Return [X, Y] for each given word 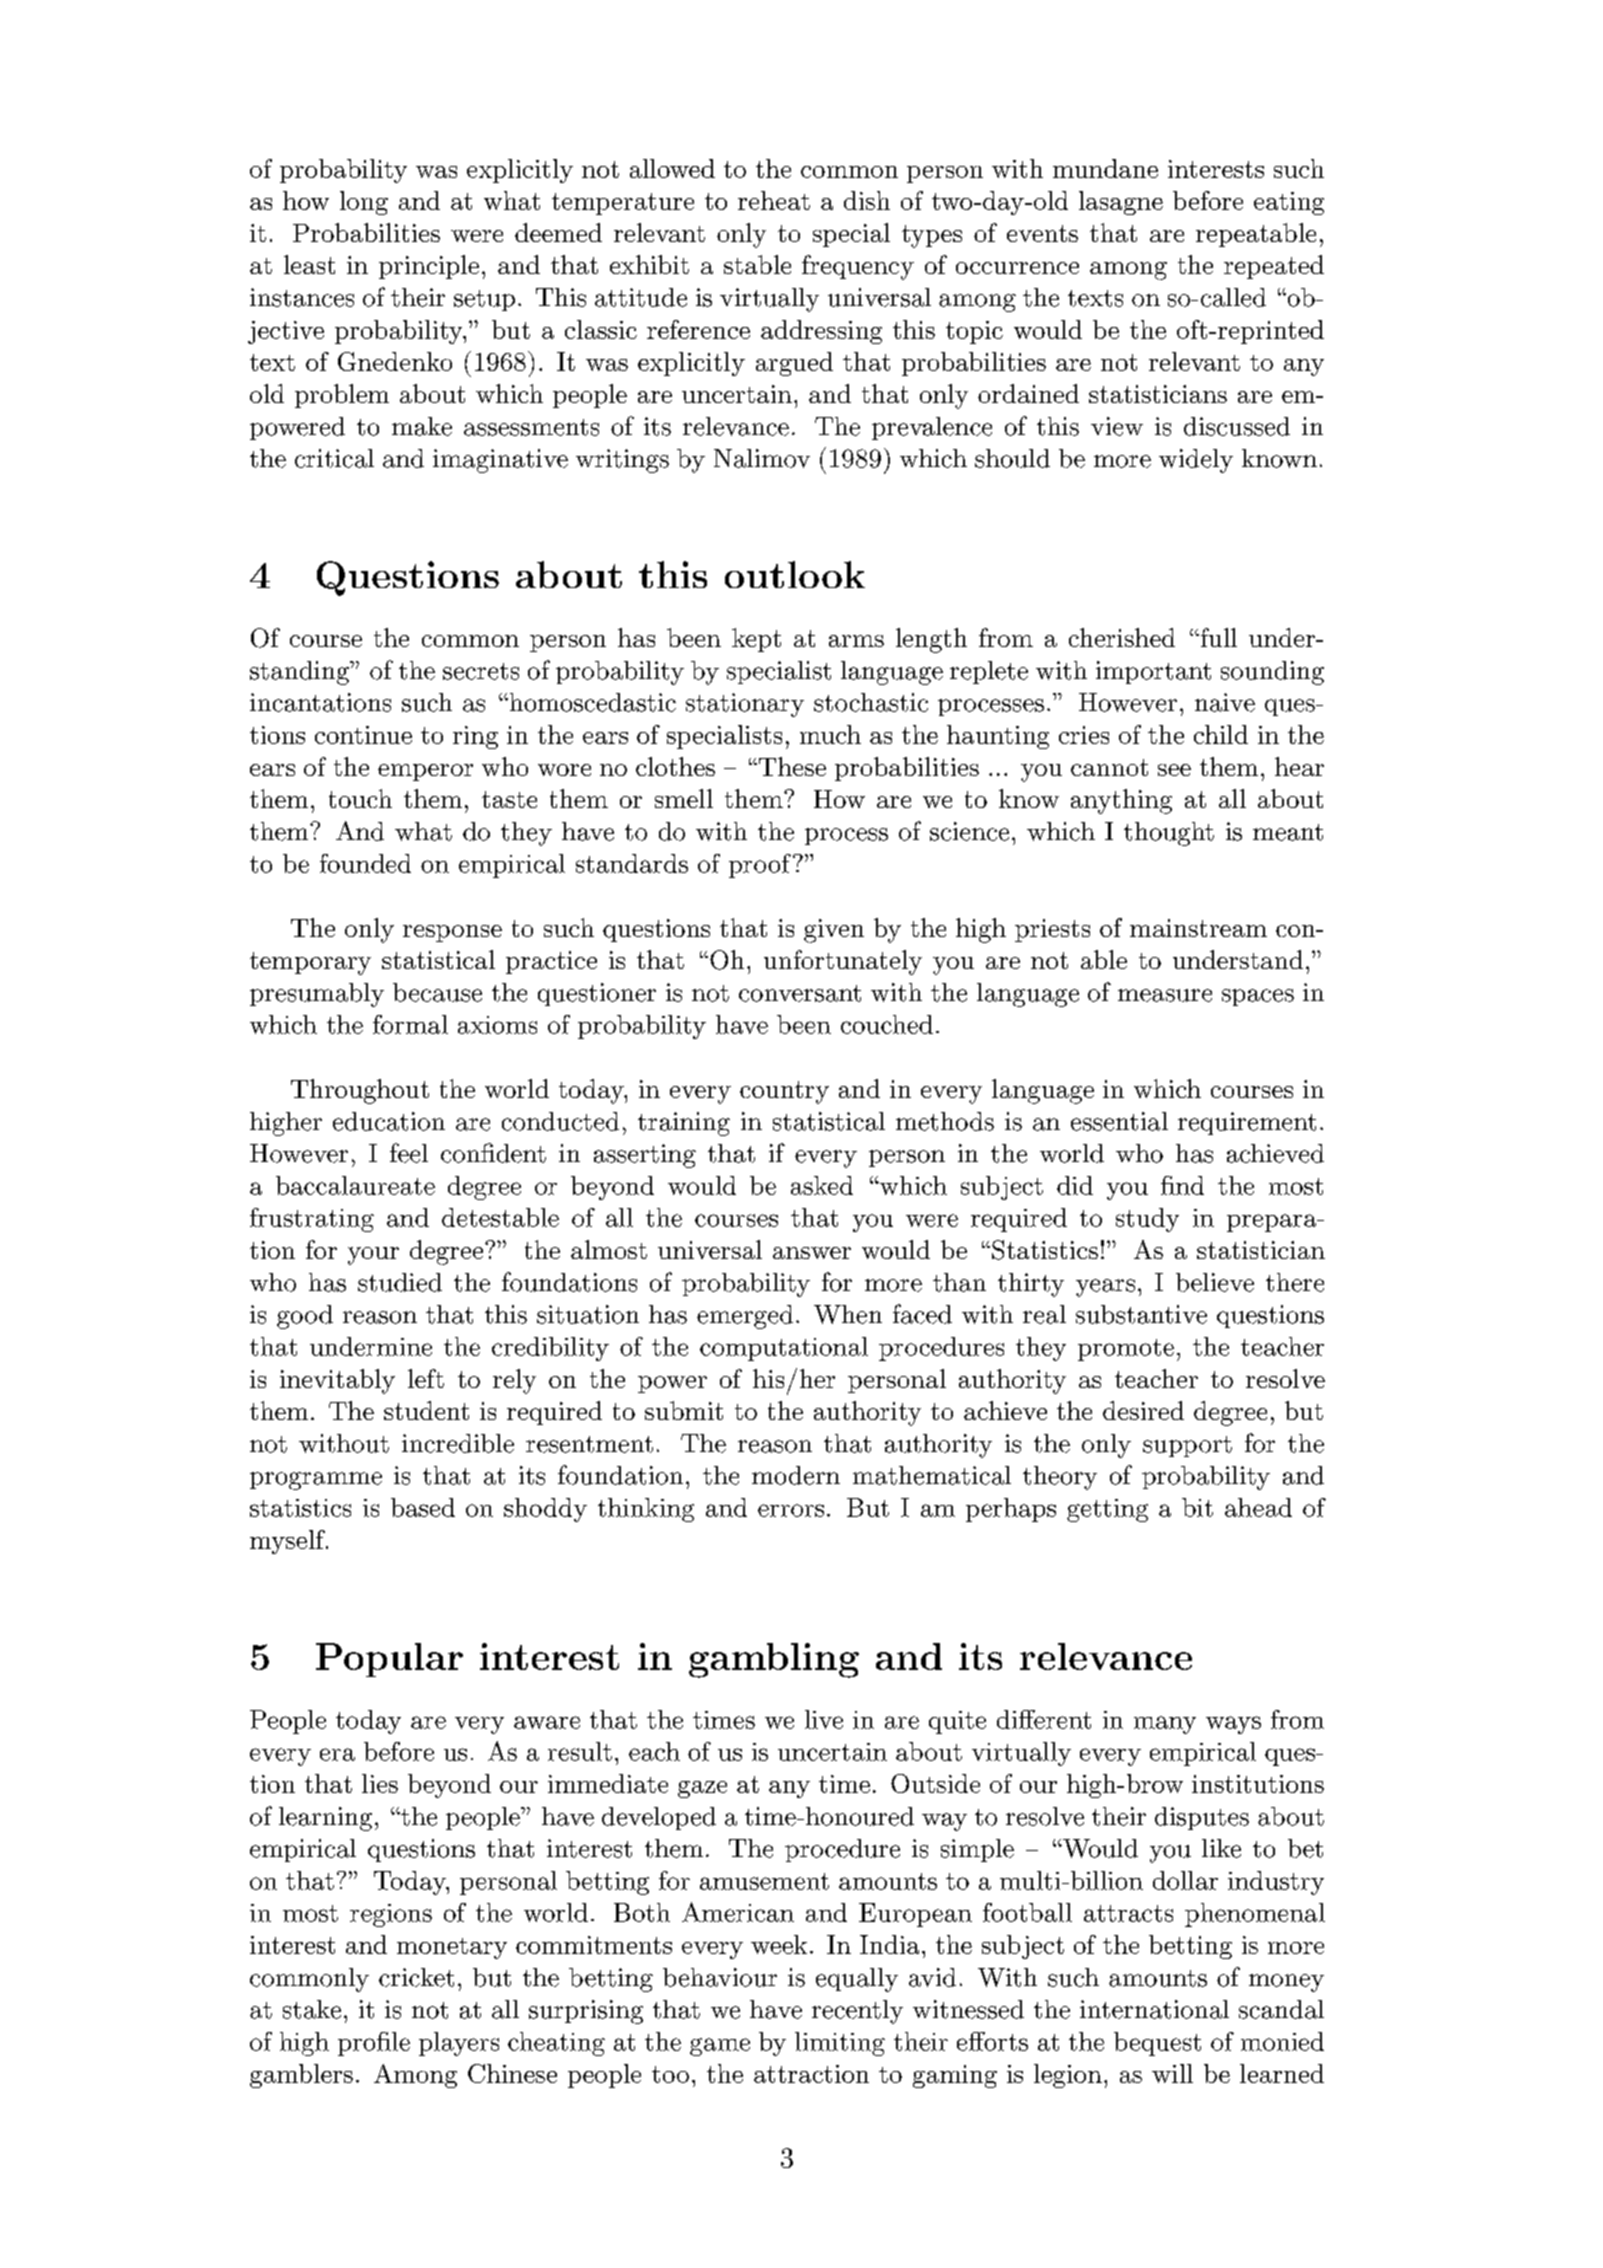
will [1172, 2073]
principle [429, 267]
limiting [840, 2044]
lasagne [1121, 203]
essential [1119, 1121]
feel [409, 1153]
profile [374, 2044]
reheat [774, 200]
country [784, 1092]
